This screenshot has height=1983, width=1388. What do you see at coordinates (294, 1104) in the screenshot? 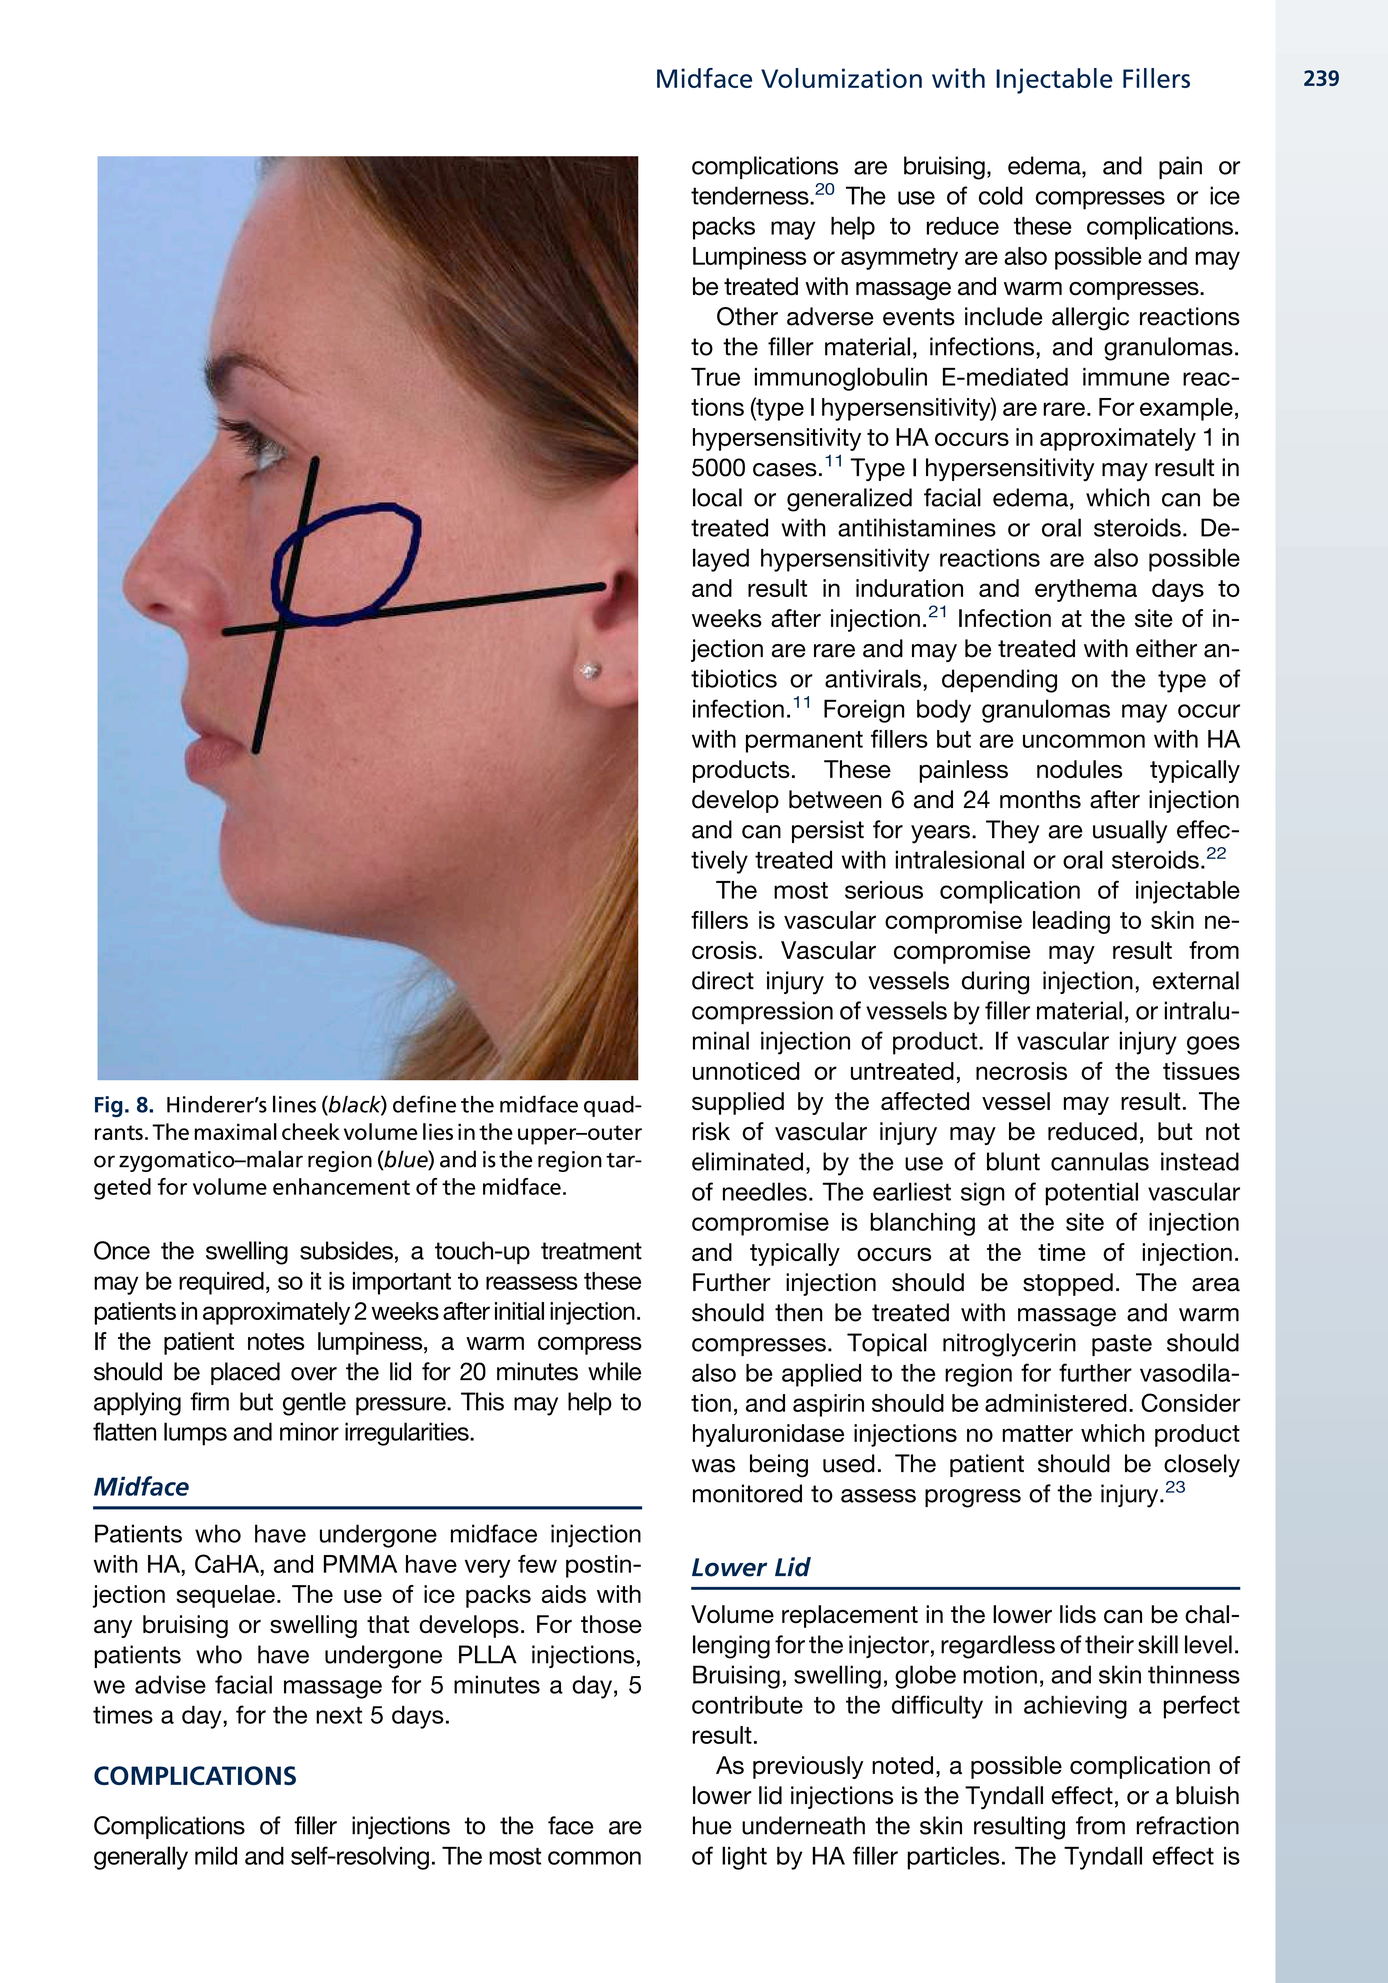
I see `lines` at bounding box center [294, 1104].
